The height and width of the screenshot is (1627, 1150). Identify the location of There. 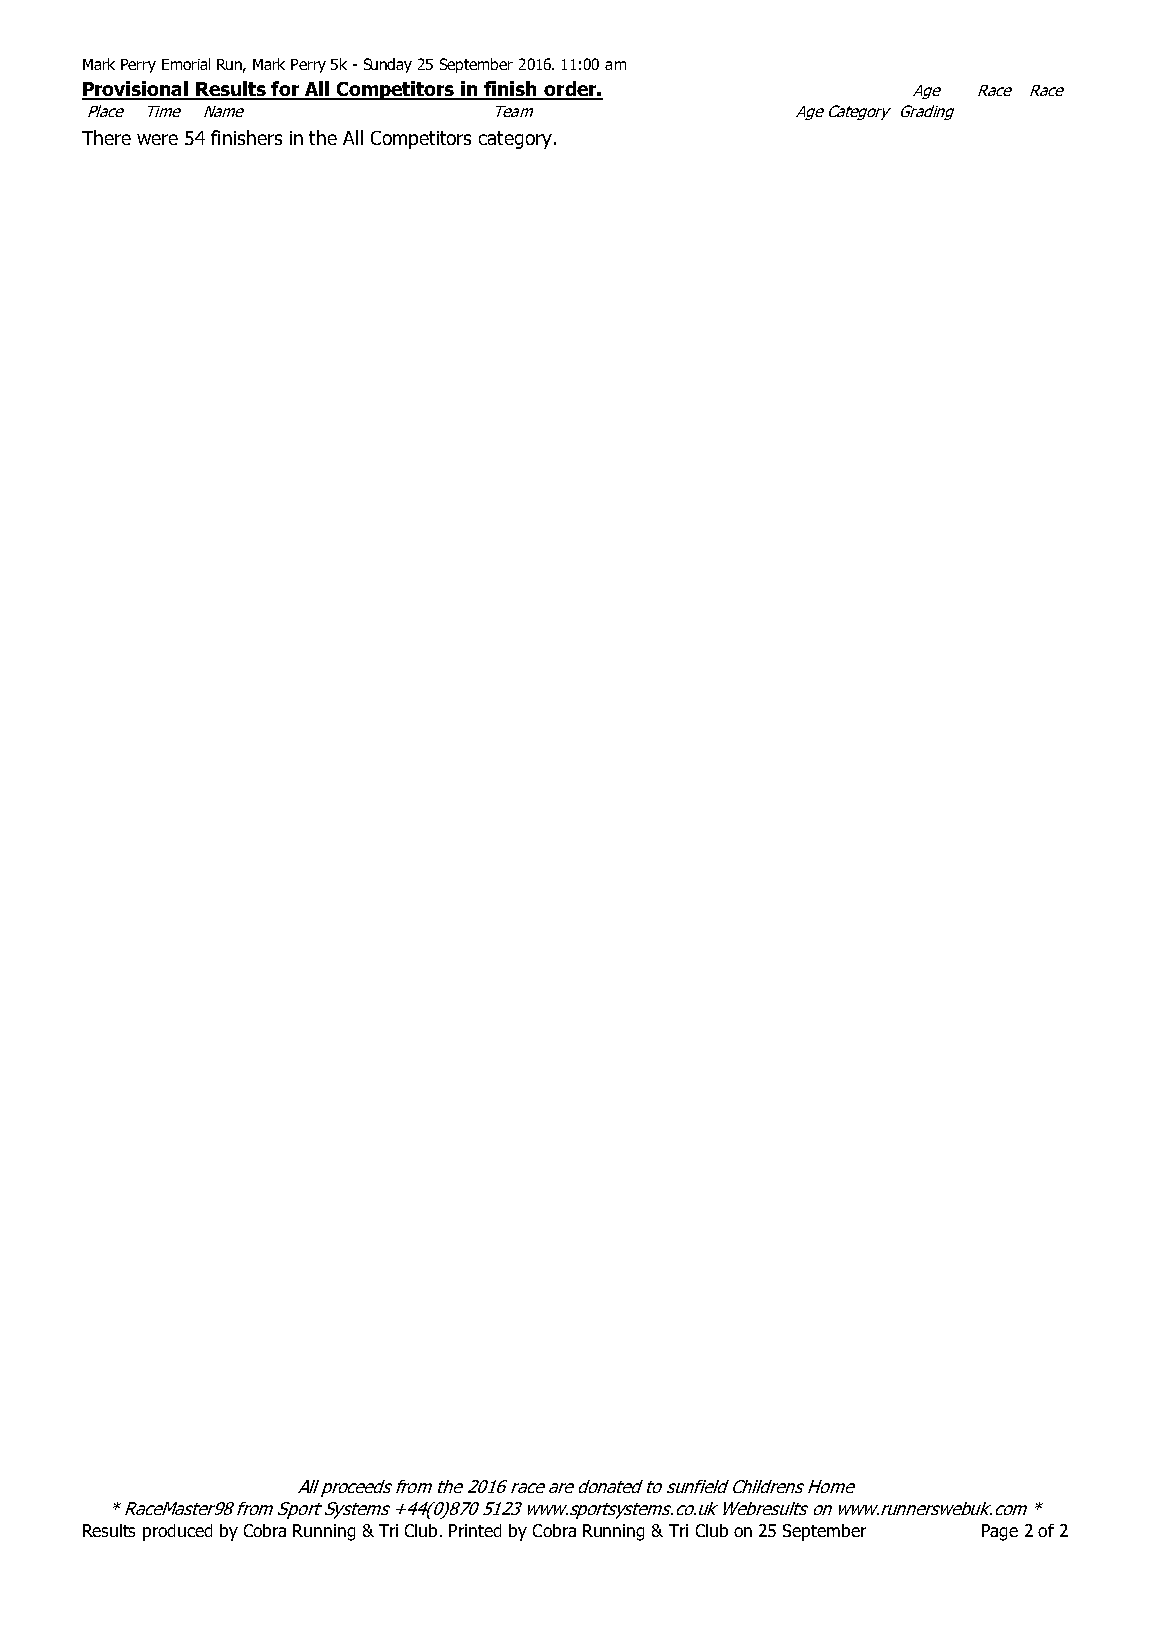
(106, 137).
